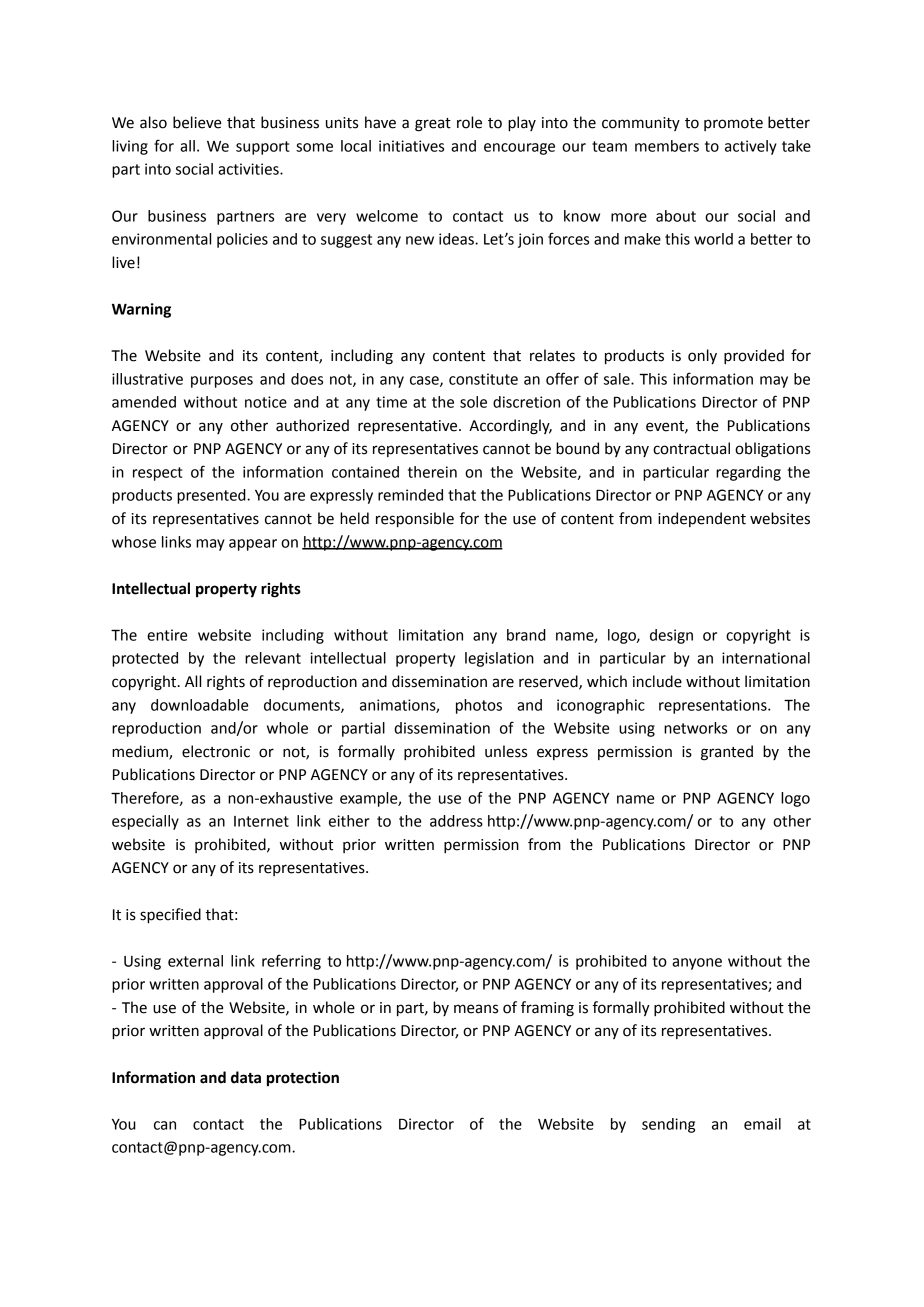 This document has width=924, height=1307. Describe the element at coordinates (246, 1077) in the document. I see `data` at that location.
